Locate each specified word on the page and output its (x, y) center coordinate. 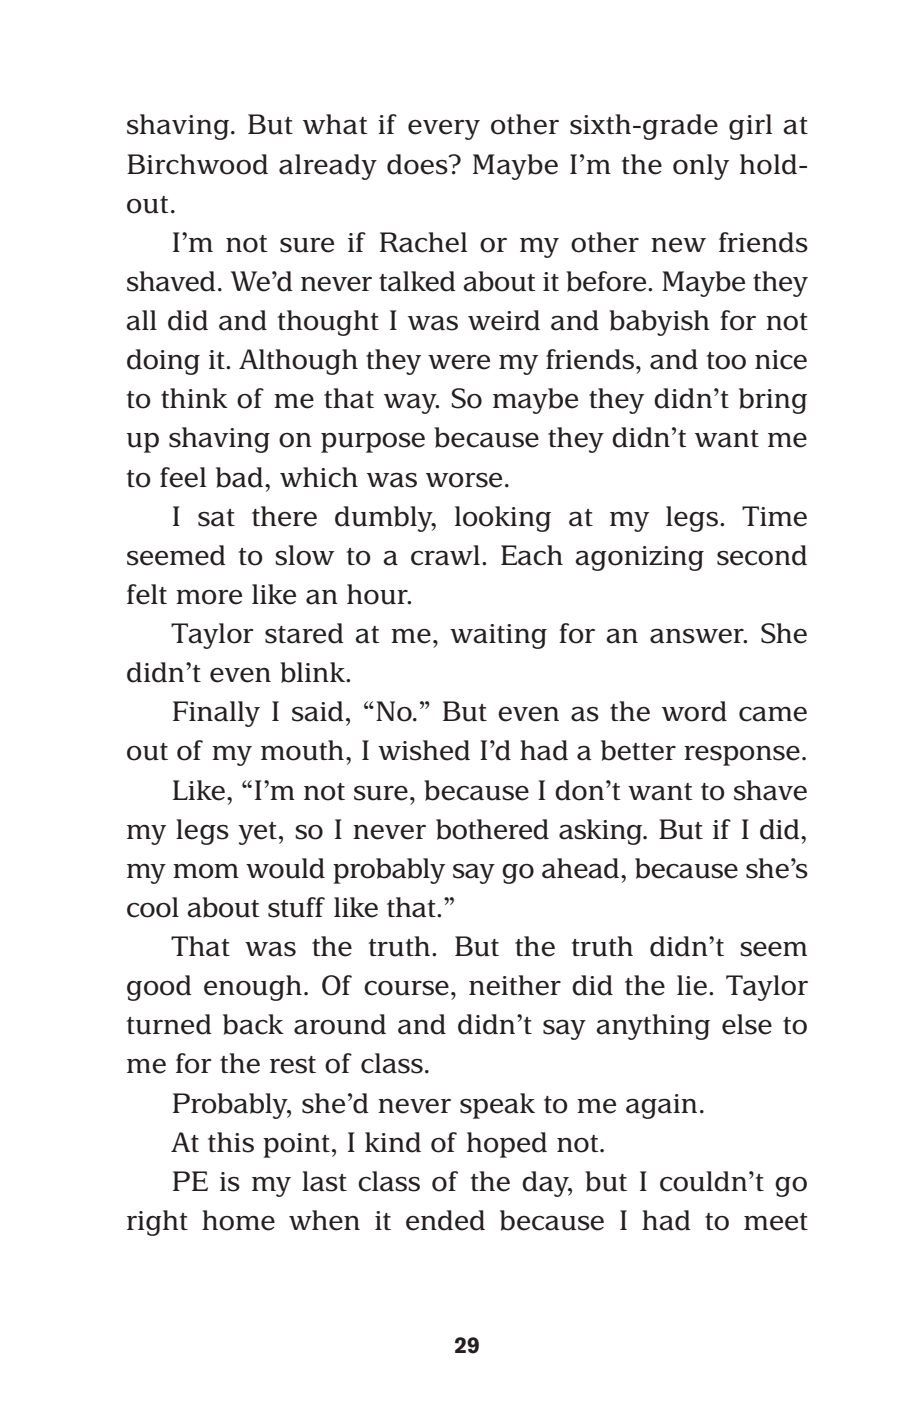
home (238, 1220)
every (444, 130)
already (328, 167)
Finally (216, 714)
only (701, 167)
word (694, 711)
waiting (498, 636)
